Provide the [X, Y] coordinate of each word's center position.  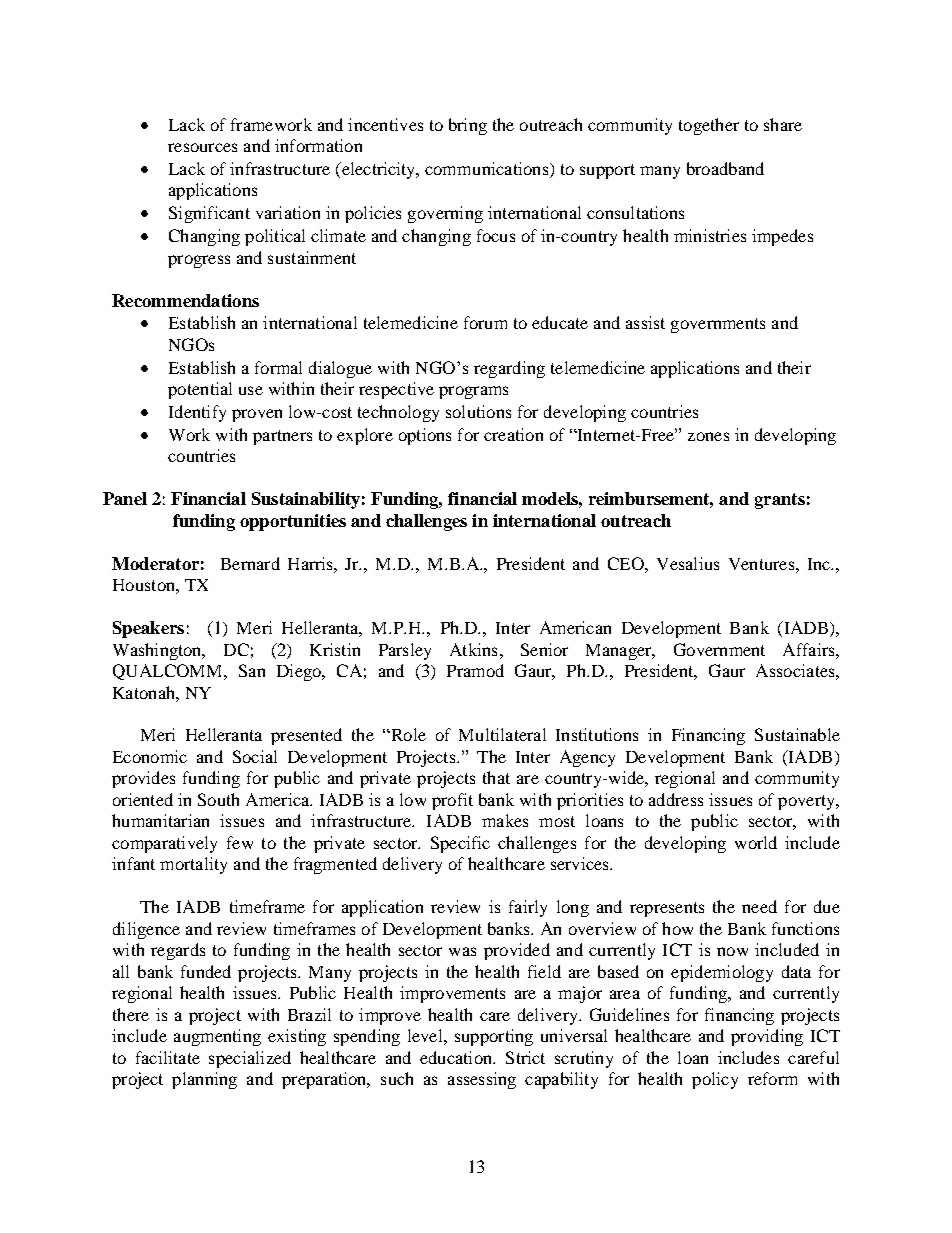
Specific [460, 844]
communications [488, 170]
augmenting [217, 1037]
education [457, 1057]
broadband [725, 168]
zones [708, 436]
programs [473, 392]
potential [200, 390]
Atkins [473, 649]
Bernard [250, 563]
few [240, 842]
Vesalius [688, 563]
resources [202, 147]
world [756, 842]
